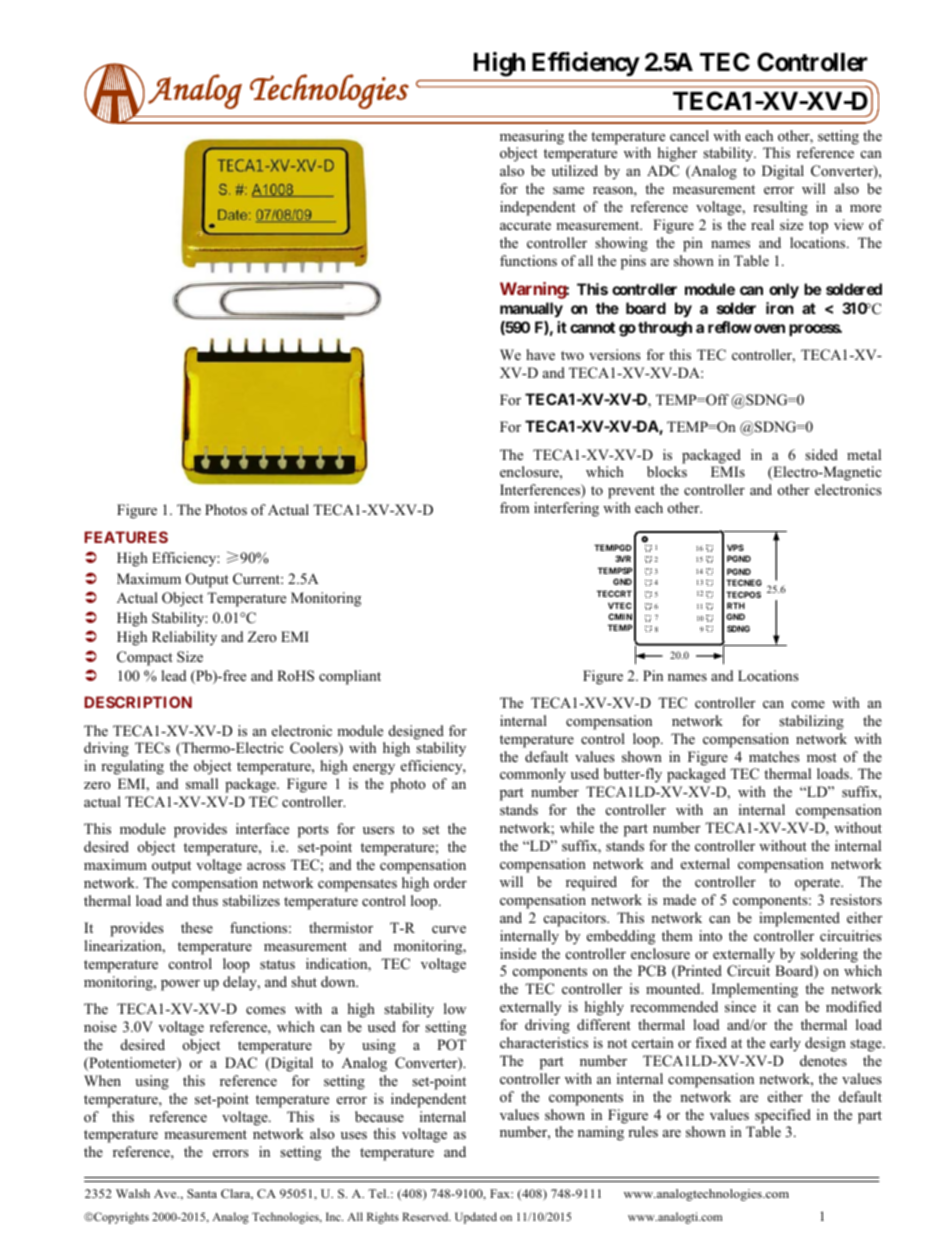 The image size is (952, 1233). What do you see at coordinates (780, 208) in the screenshot?
I see `resulting` at bounding box center [780, 208].
